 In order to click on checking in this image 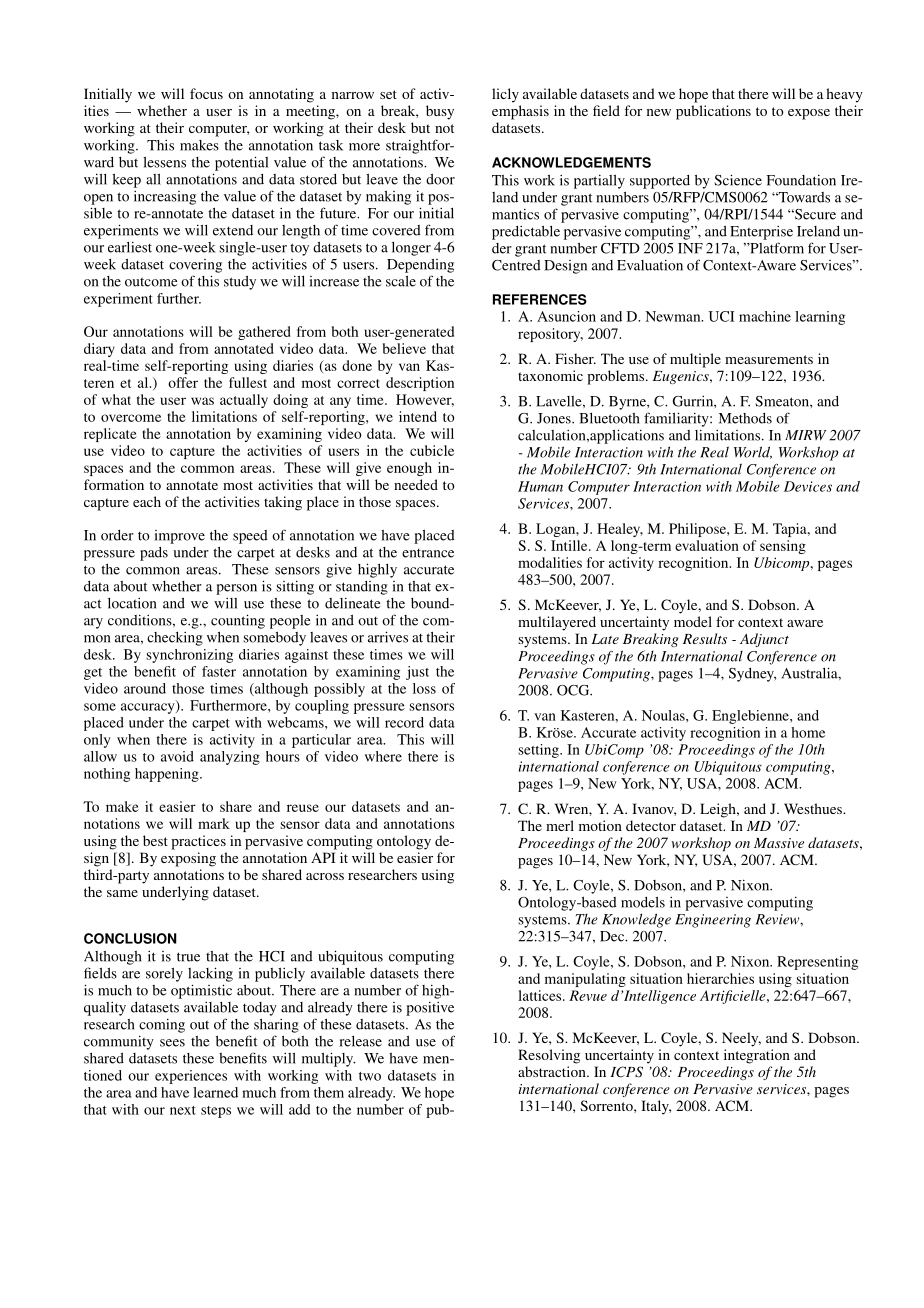, I will do `click(175, 639)`.
